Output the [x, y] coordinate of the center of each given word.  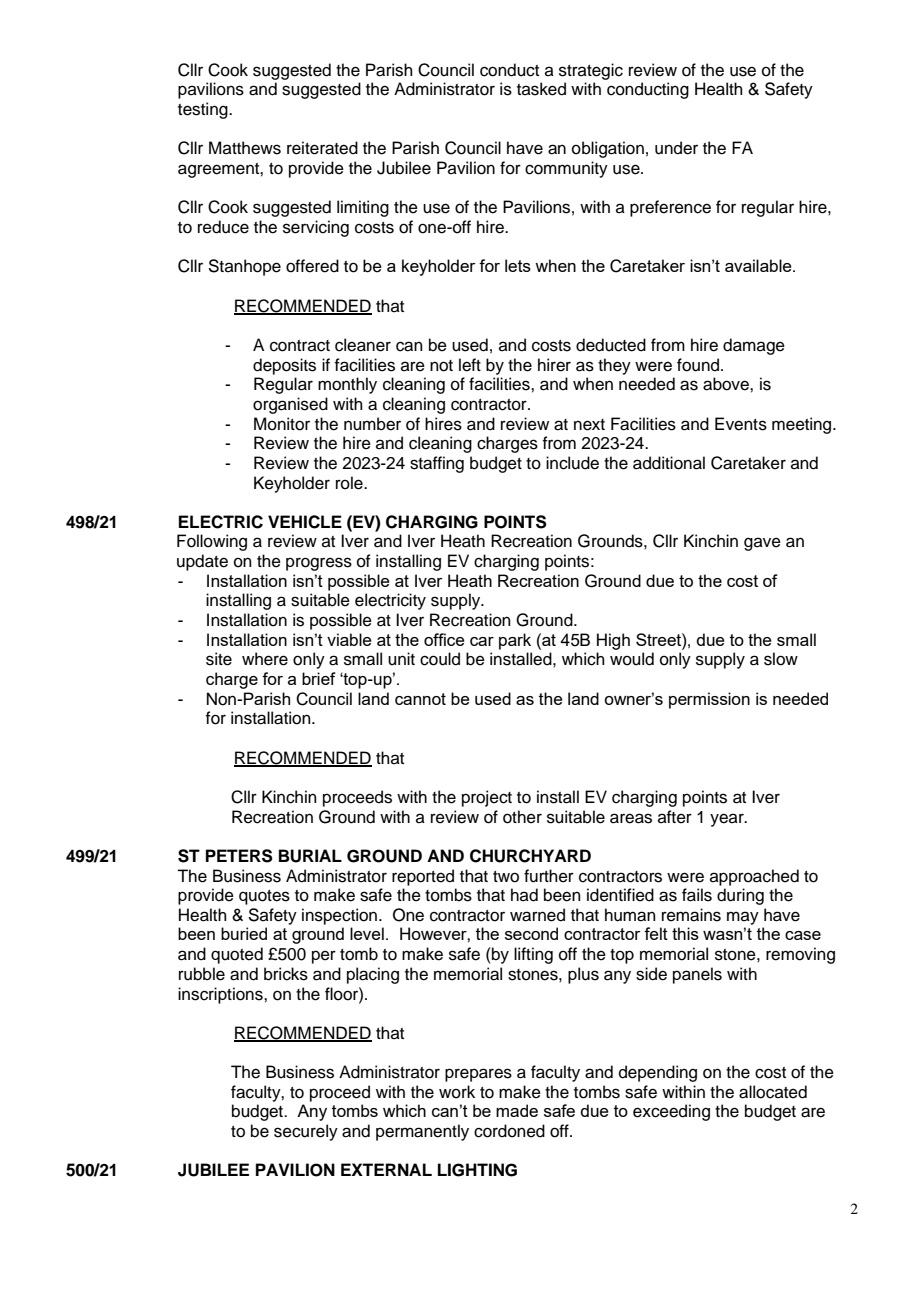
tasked [541, 89]
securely [306, 1132]
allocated [773, 1092]
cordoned [509, 1131]
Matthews [245, 148]
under [676, 148]
